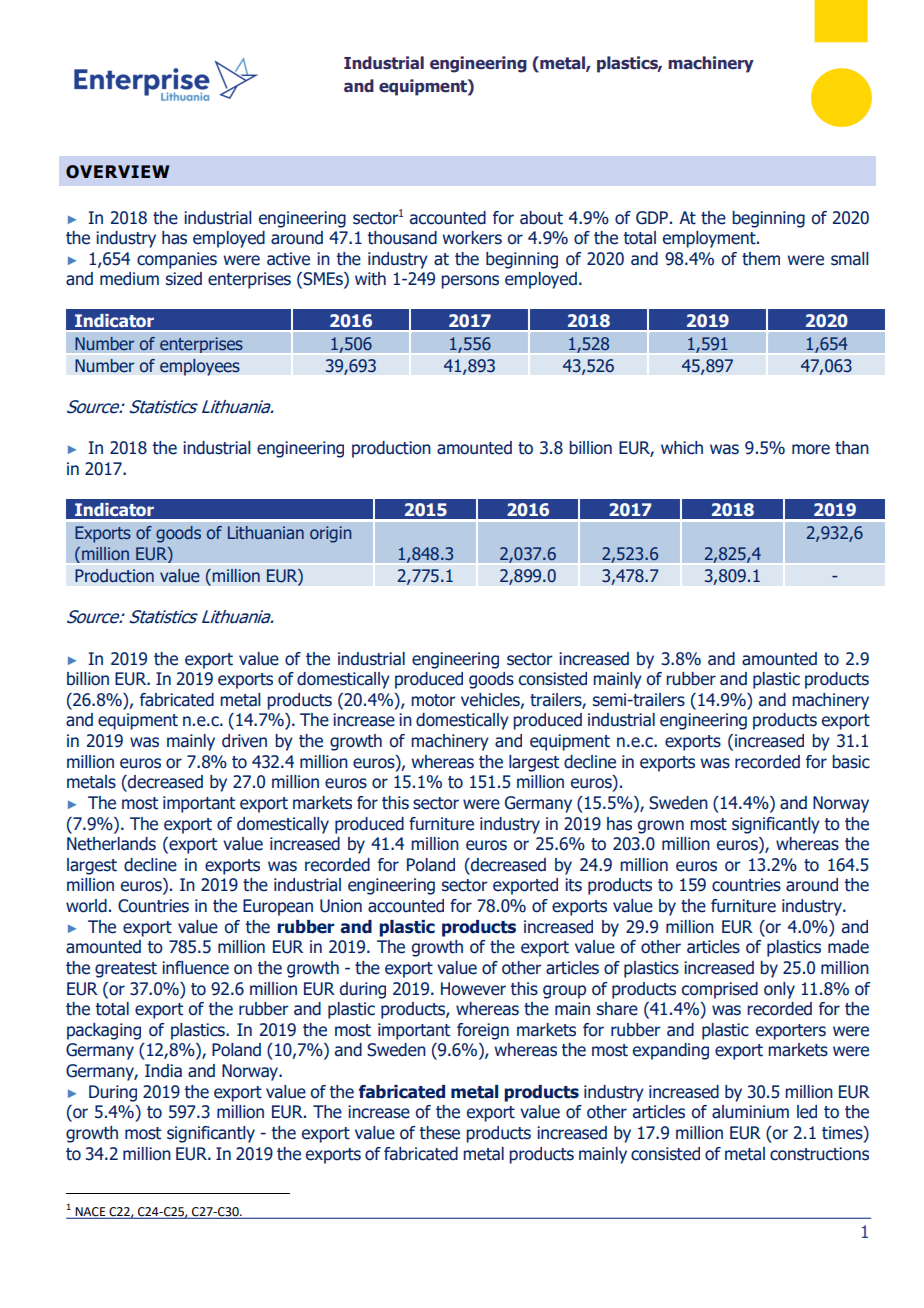 Image resolution: width=924 pixels, height=1308 pixels. I want to click on grown, so click(661, 827).
